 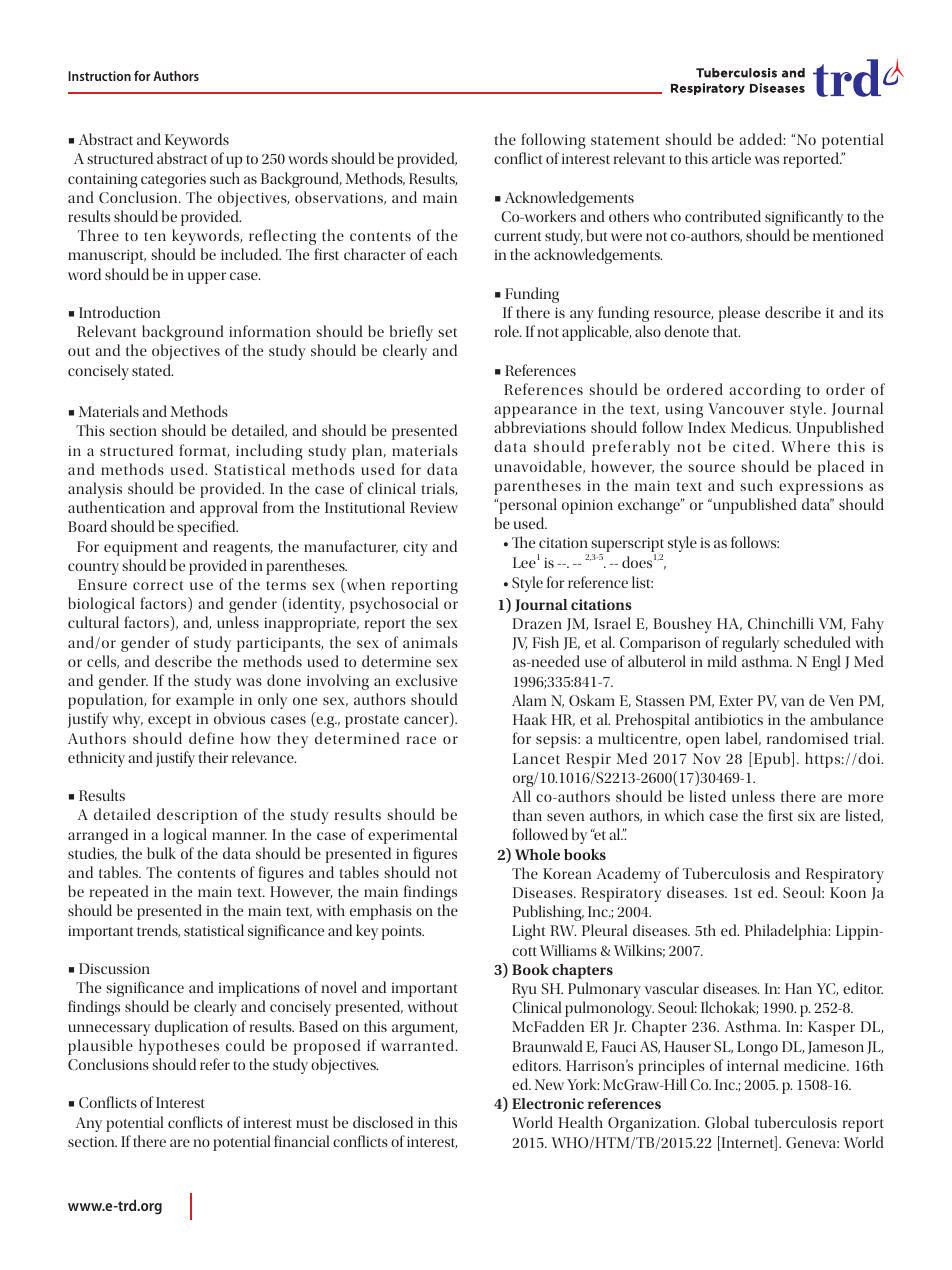 What do you see at coordinates (727, 1122) in the screenshot?
I see `Global` at bounding box center [727, 1122].
